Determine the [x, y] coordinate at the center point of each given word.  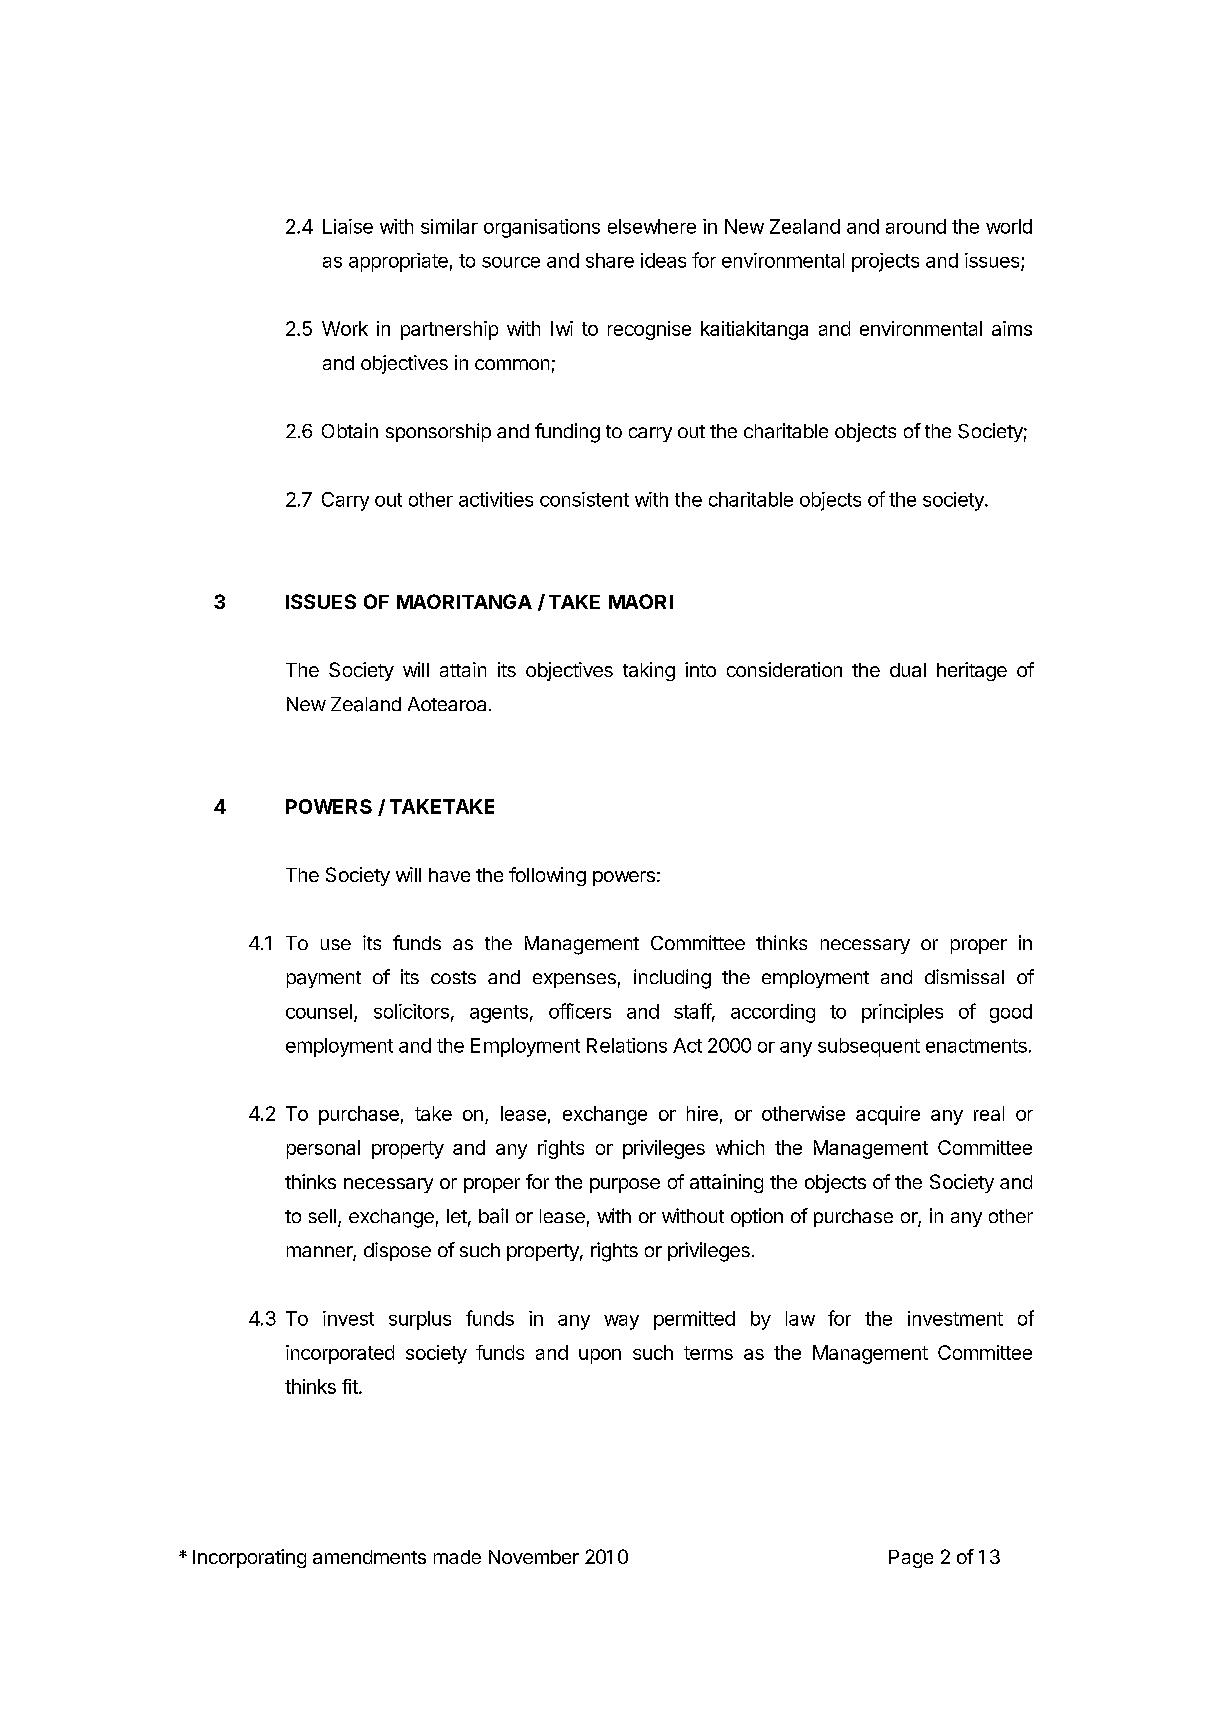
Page [911, 1559]
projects [885, 262]
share [610, 260]
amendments [369, 1557]
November [534, 1557]
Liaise [348, 226]
